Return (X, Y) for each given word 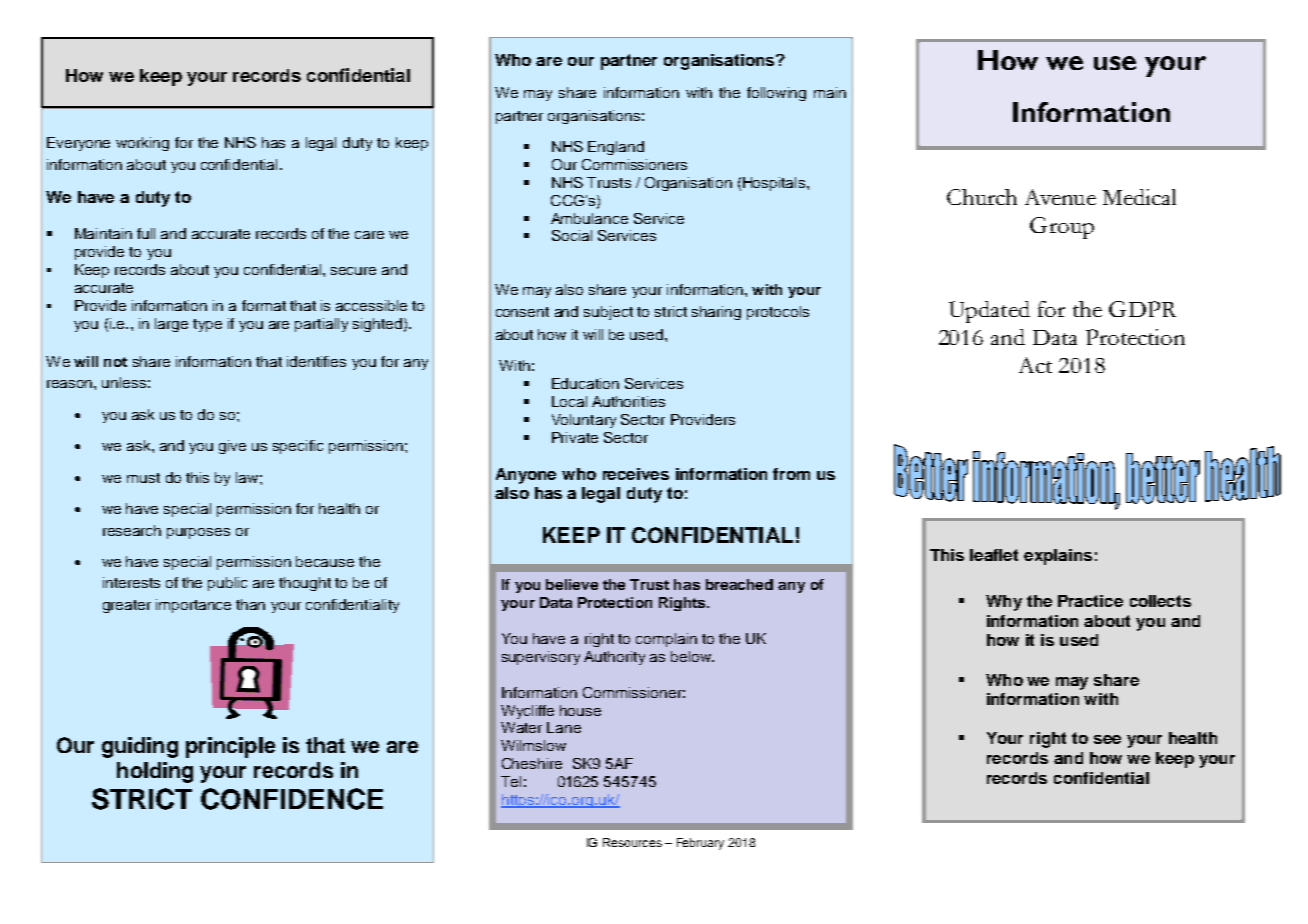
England (616, 148)
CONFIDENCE (292, 799)
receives (636, 474)
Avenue (1060, 197)
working (142, 144)
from (791, 474)
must (143, 478)
